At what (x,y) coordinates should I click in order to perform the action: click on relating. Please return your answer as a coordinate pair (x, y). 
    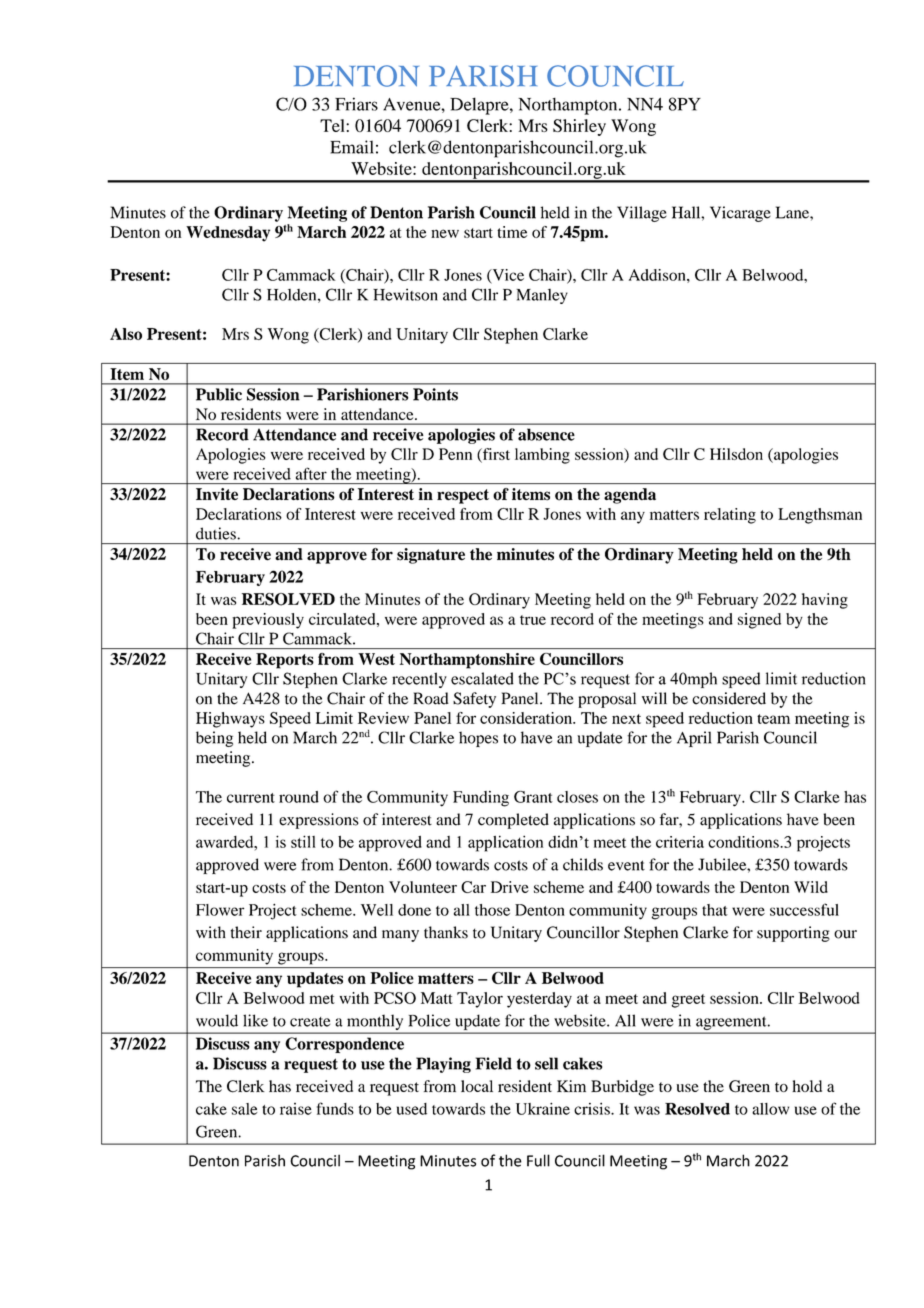
    Looking at the image, I should click on (730, 516).
